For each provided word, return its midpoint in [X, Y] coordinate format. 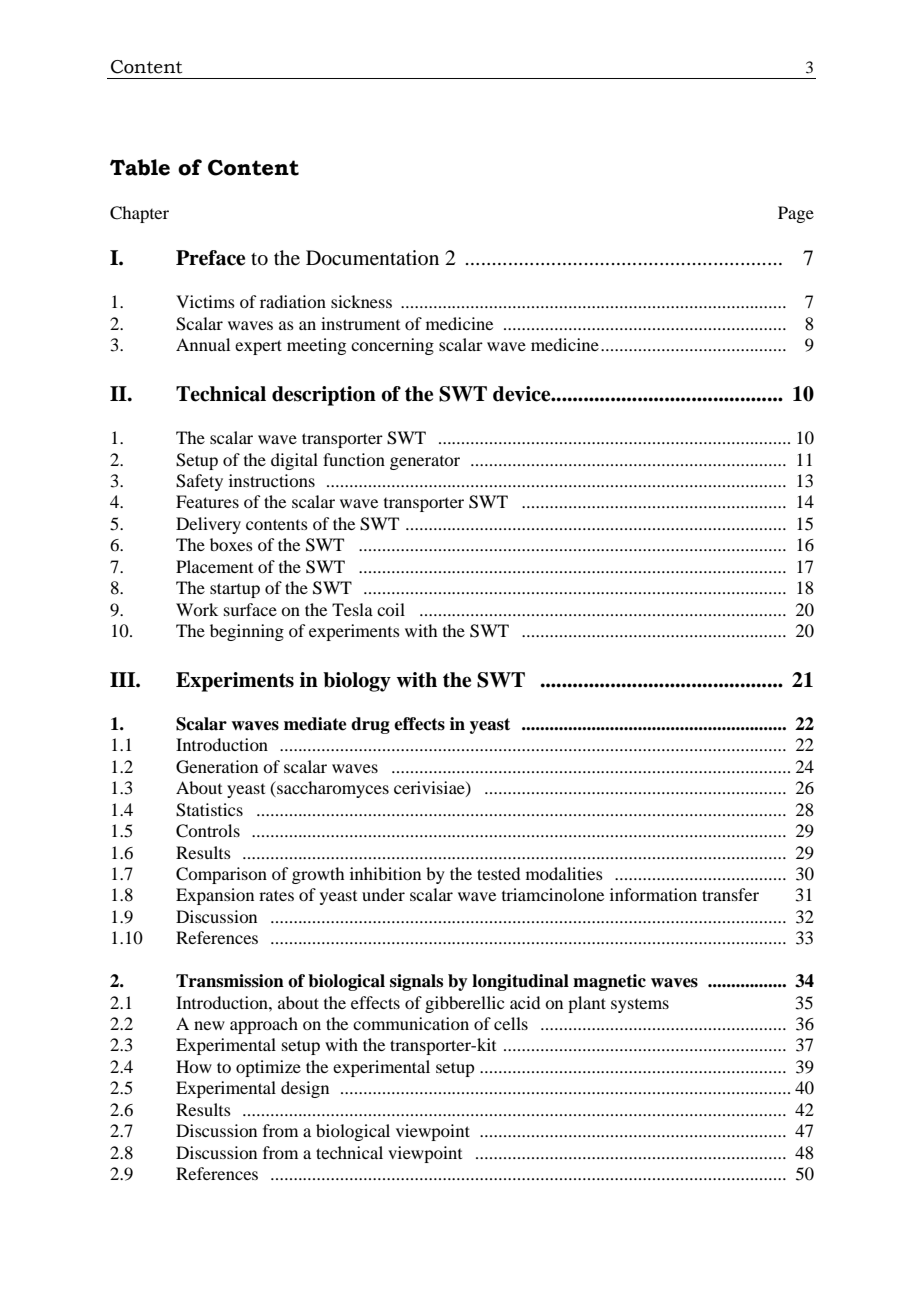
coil [391, 609]
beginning [247, 632]
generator [425, 463]
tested [498, 873]
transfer [730, 894]
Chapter [139, 214]
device [523, 394]
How [194, 1066]
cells [511, 1023]
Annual [203, 344]
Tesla [352, 609]
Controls [208, 831]
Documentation [372, 258]
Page [796, 214]
